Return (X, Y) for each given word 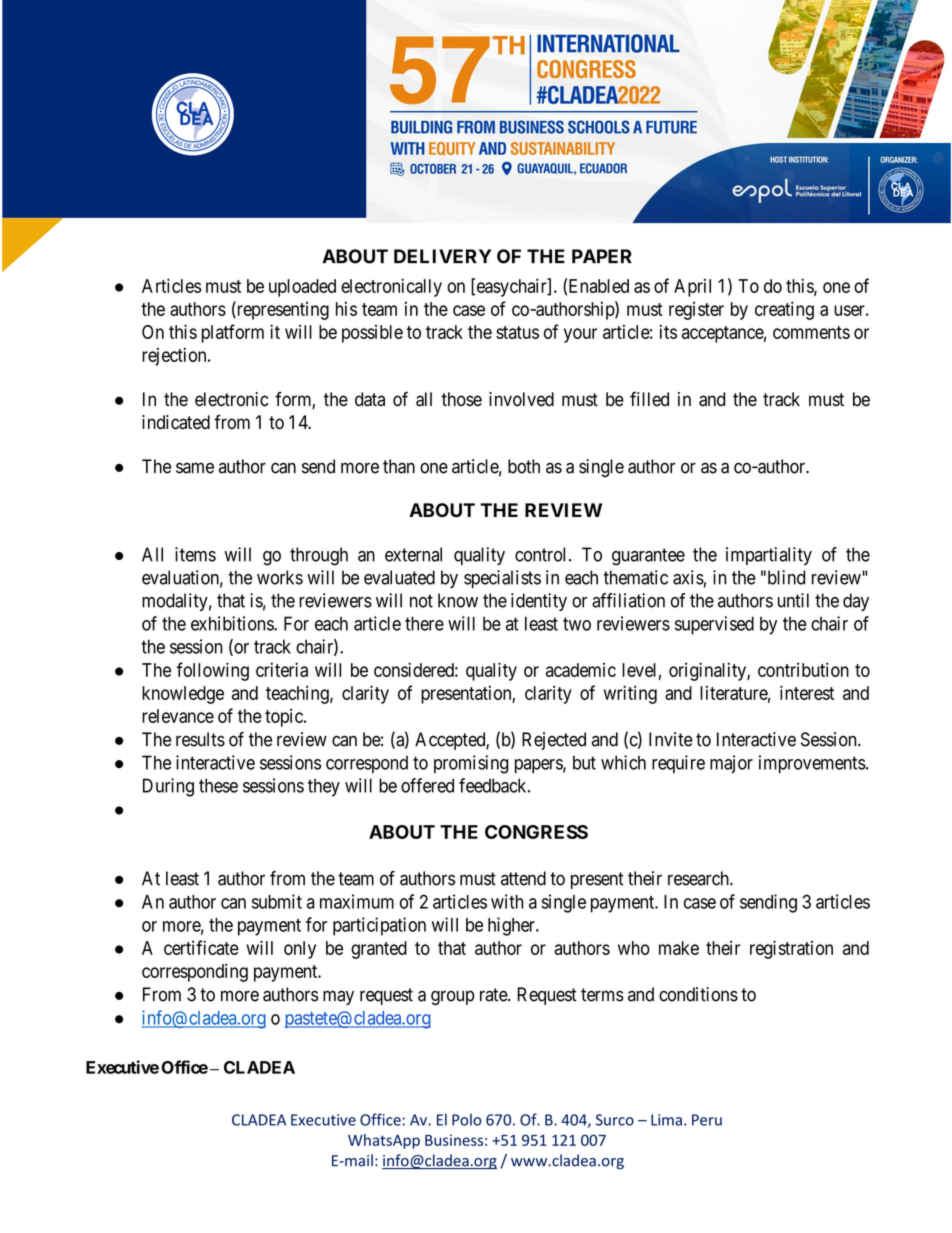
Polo (466, 1119)
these (218, 785)
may (338, 997)
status (517, 332)
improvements (812, 764)
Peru (707, 1120)
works (280, 577)
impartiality (769, 556)
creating (784, 310)
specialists (502, 579)
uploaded (302, 288)
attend (523, 878)
